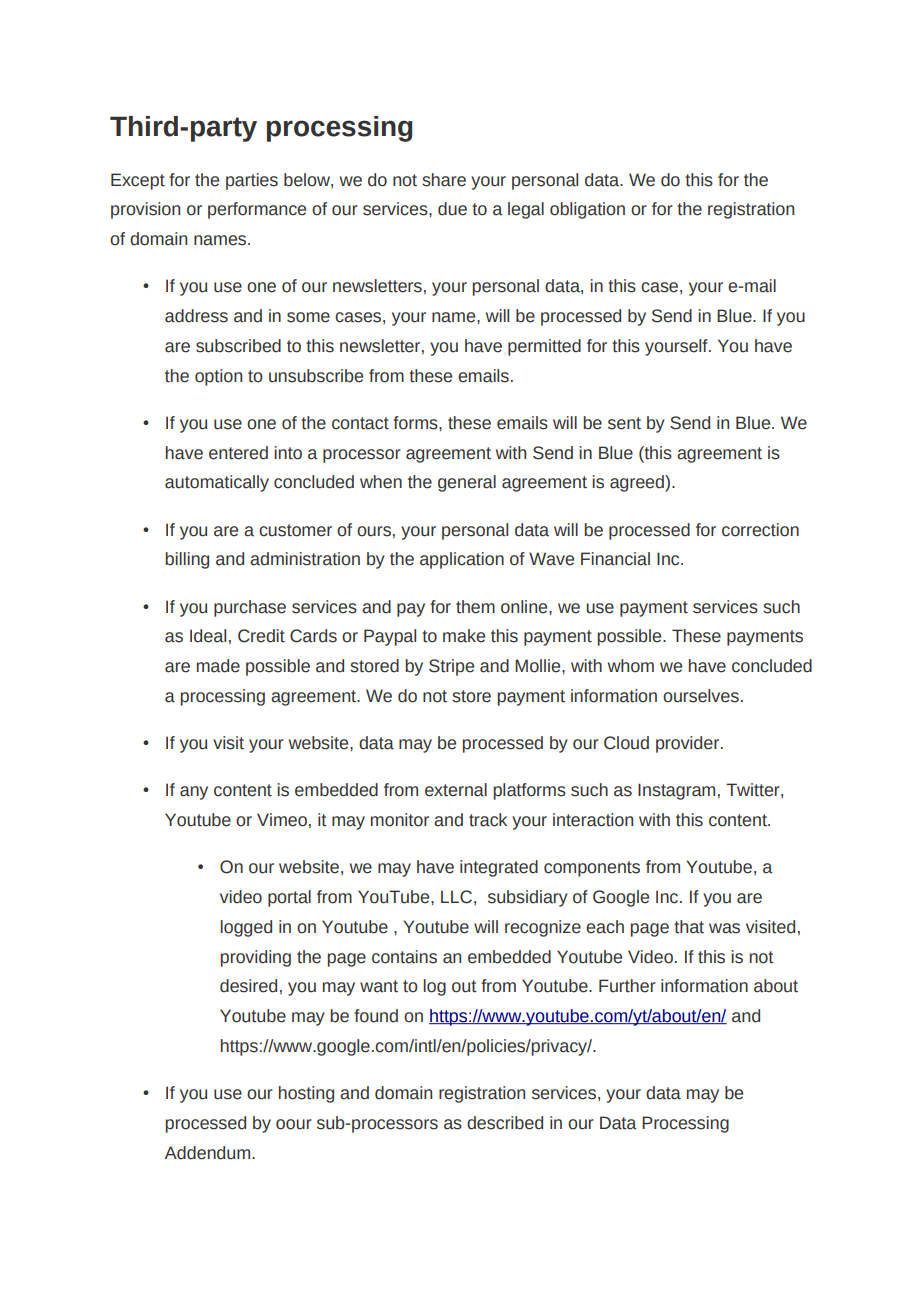 The height and width of the page is (1308, 924). I want to click on automatically, so click(217, 483).
